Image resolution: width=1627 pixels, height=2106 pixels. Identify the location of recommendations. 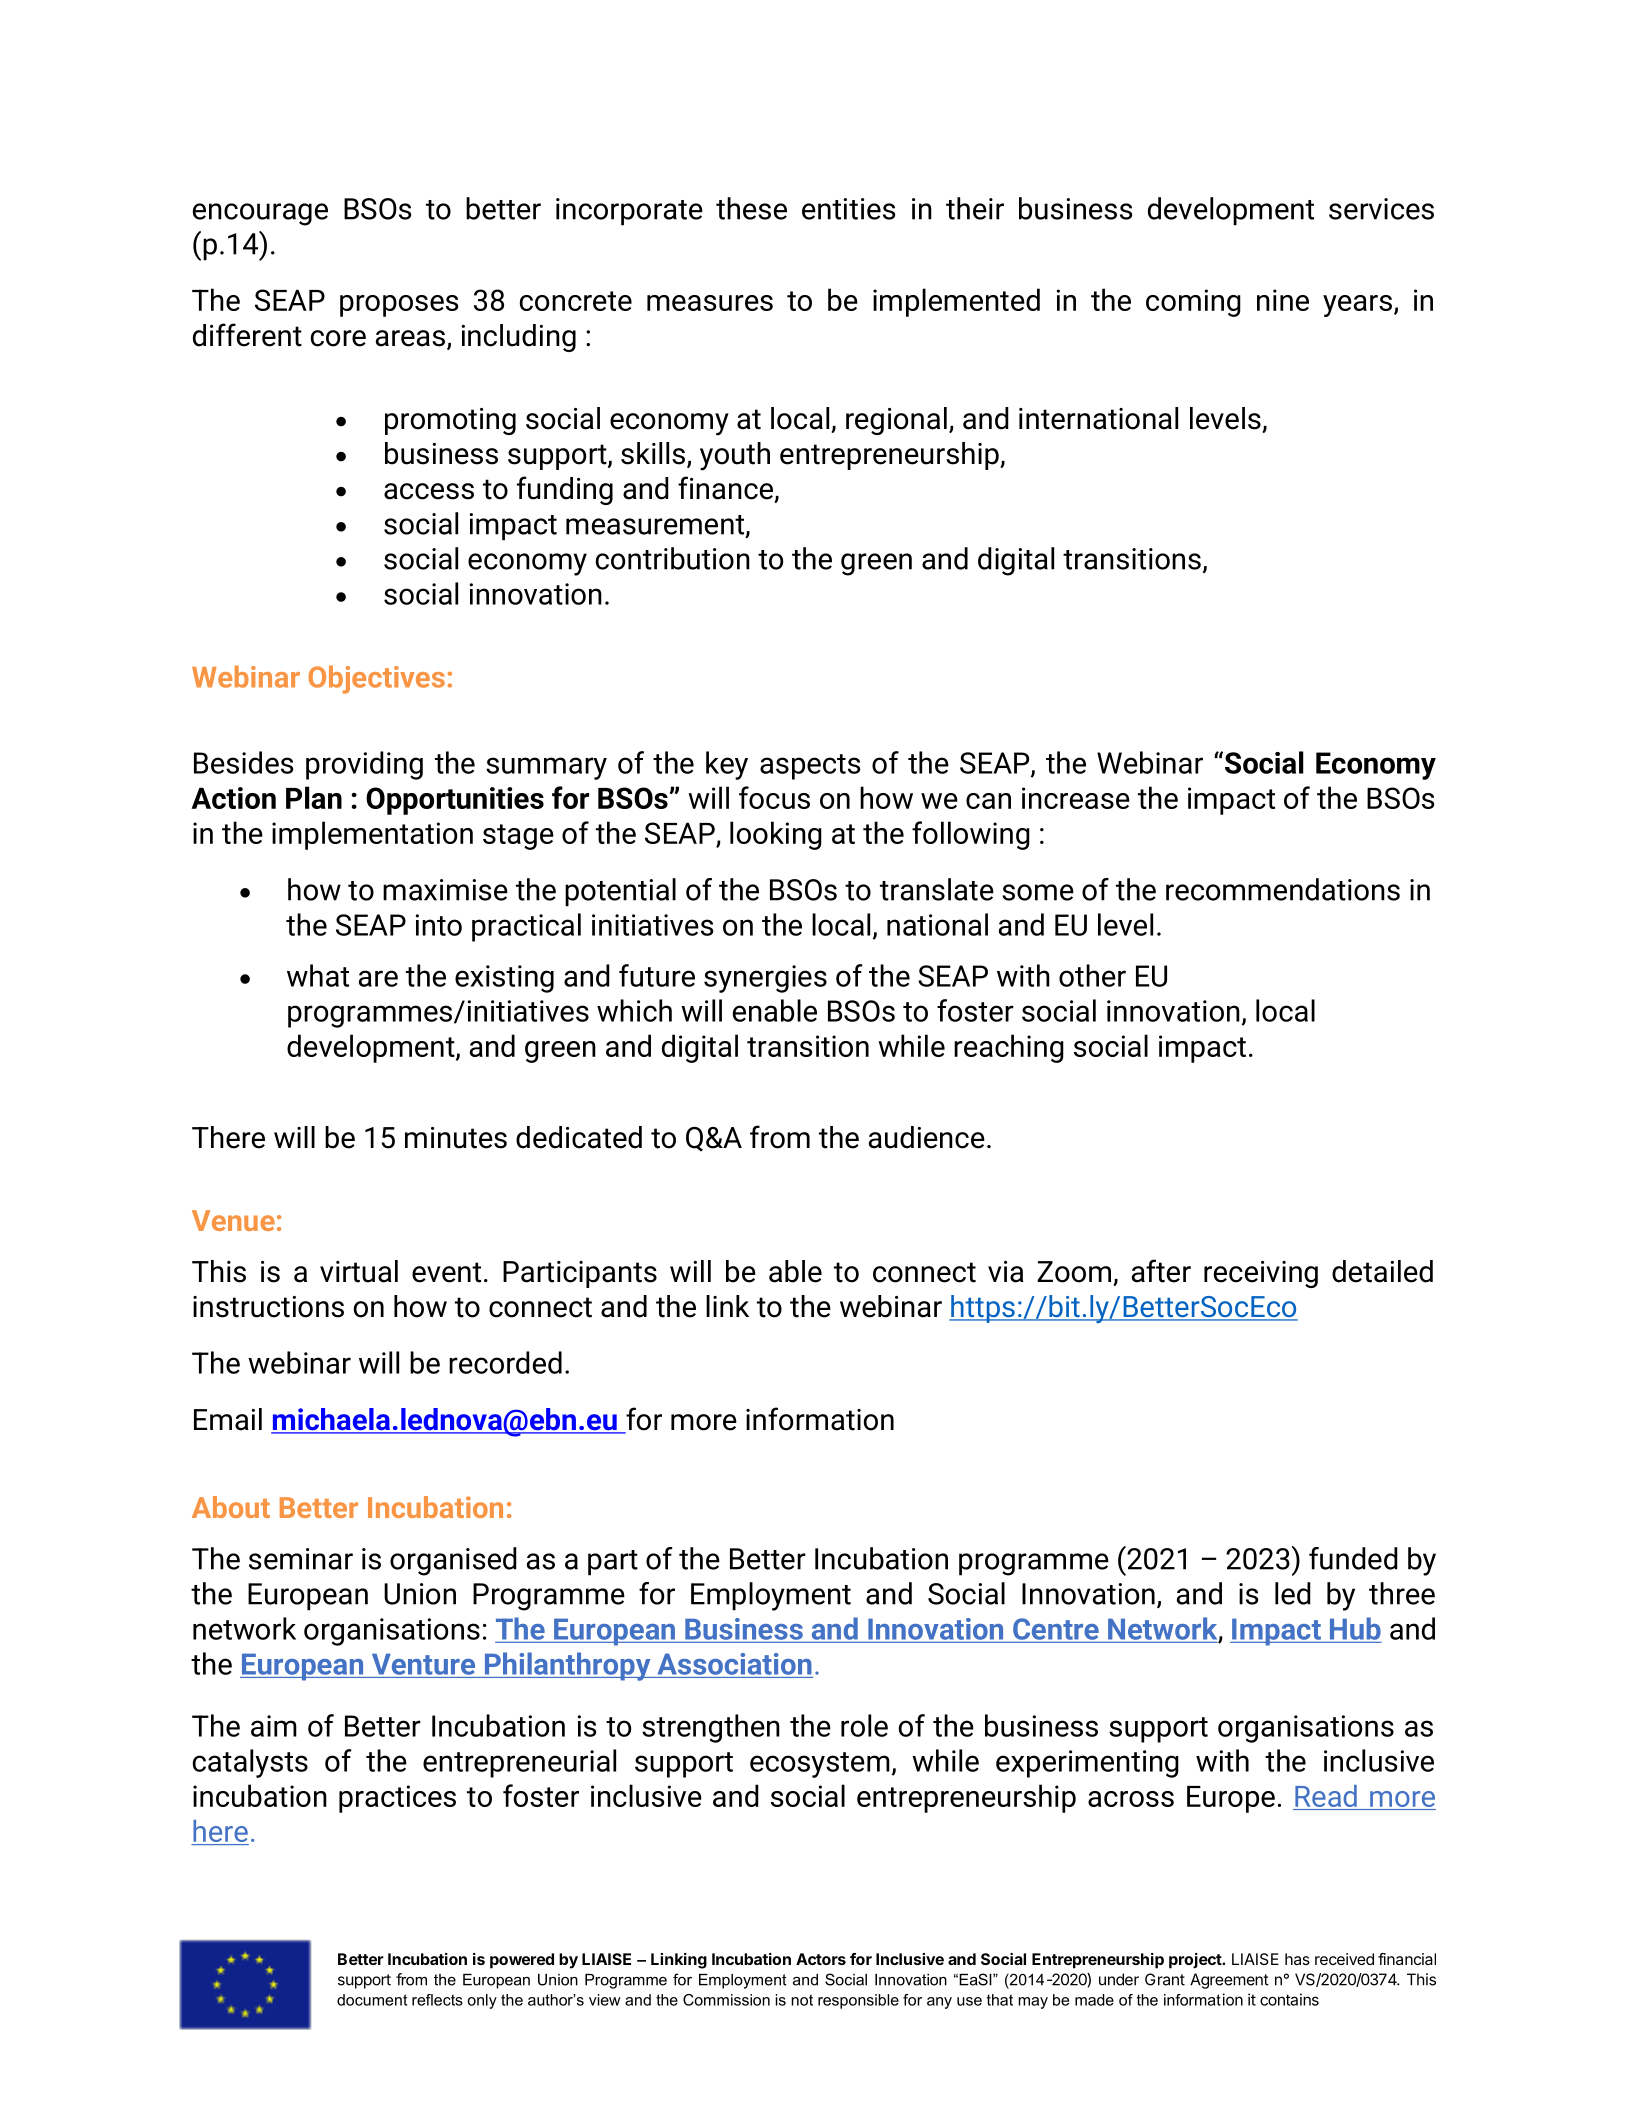
(1283, 889).
